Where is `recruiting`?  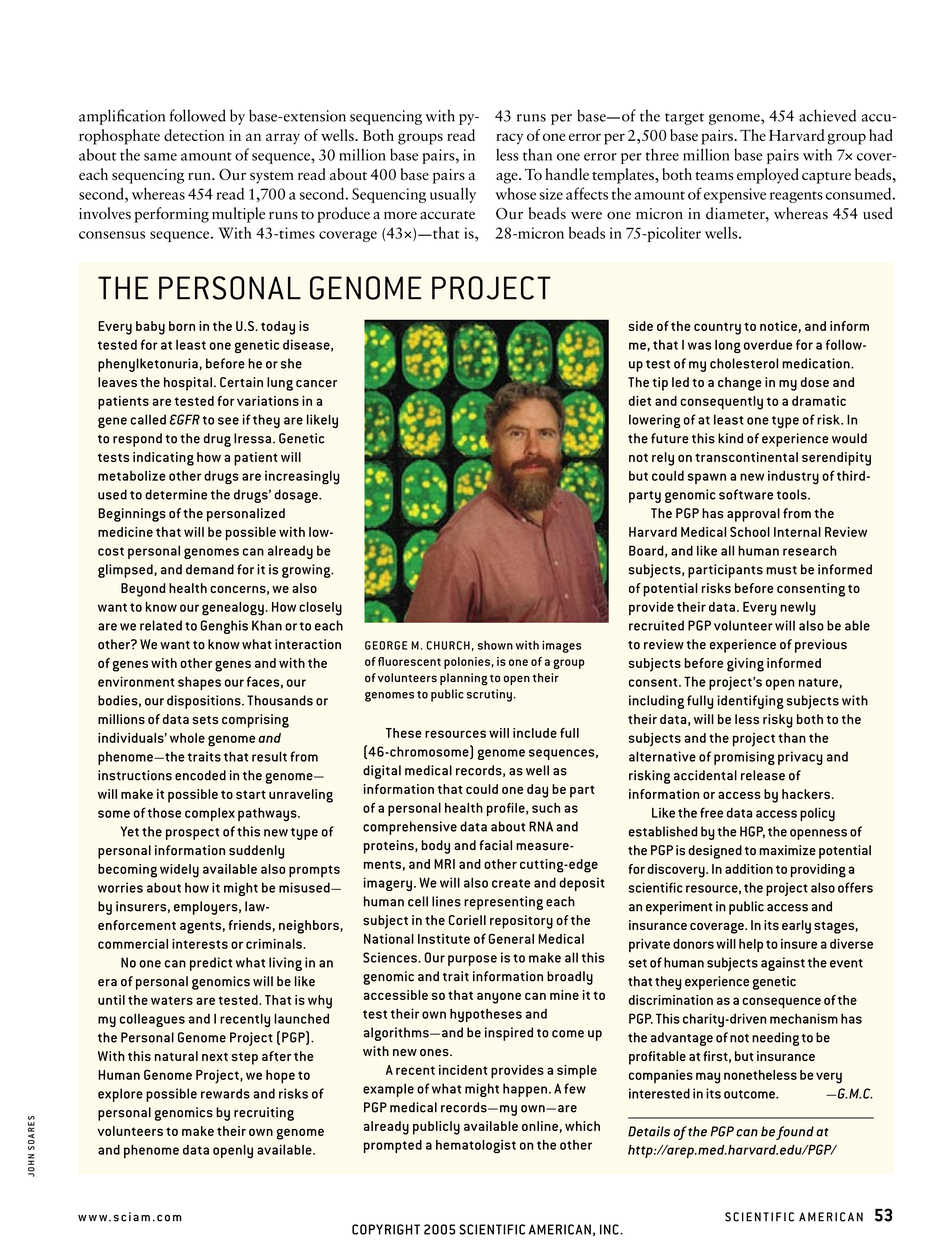
recruiting is located at coordinates (264, 1114).
